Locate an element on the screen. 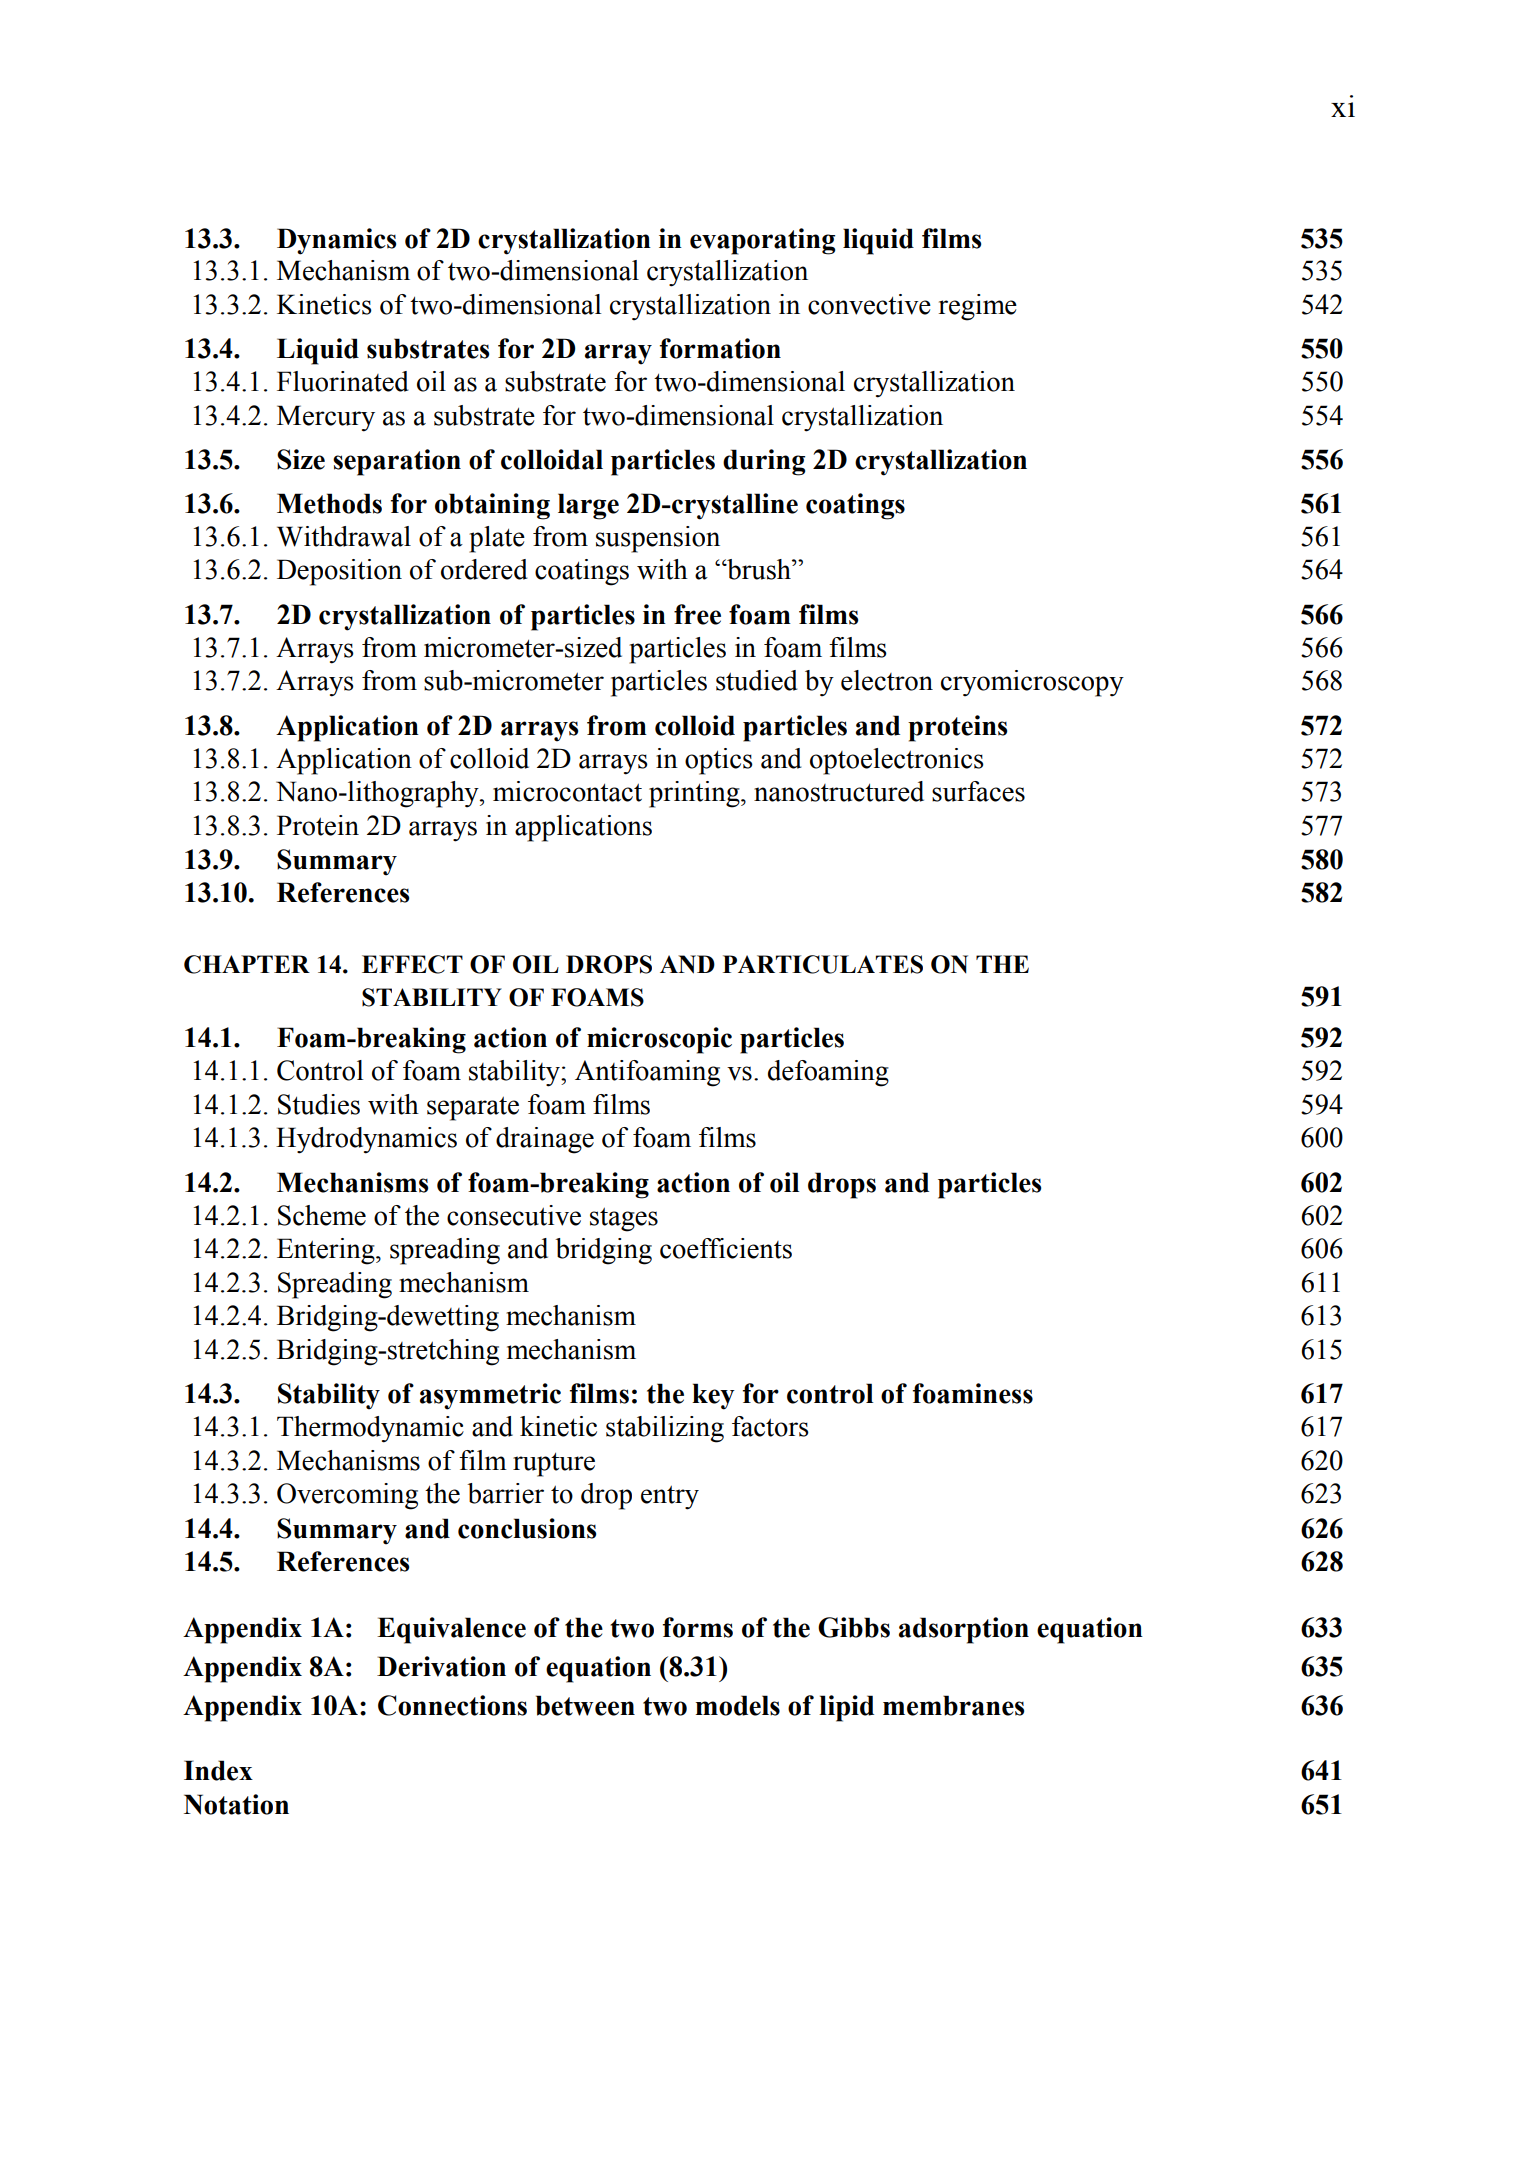 The height and width of the screenshot is (2179, 1539). Notation is located at coordinates (236, 1804).
